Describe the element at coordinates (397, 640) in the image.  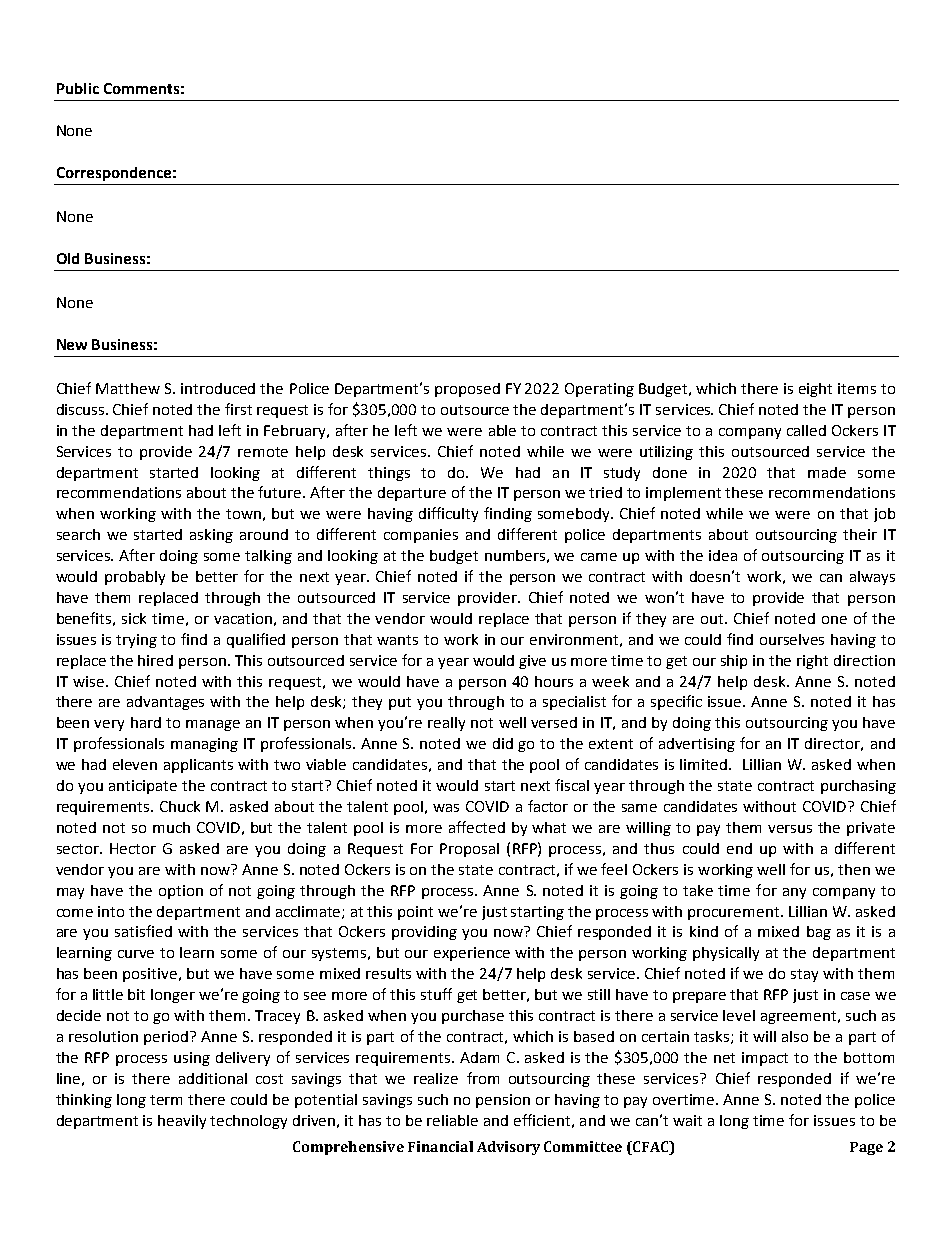
I see `wants` at that location.
